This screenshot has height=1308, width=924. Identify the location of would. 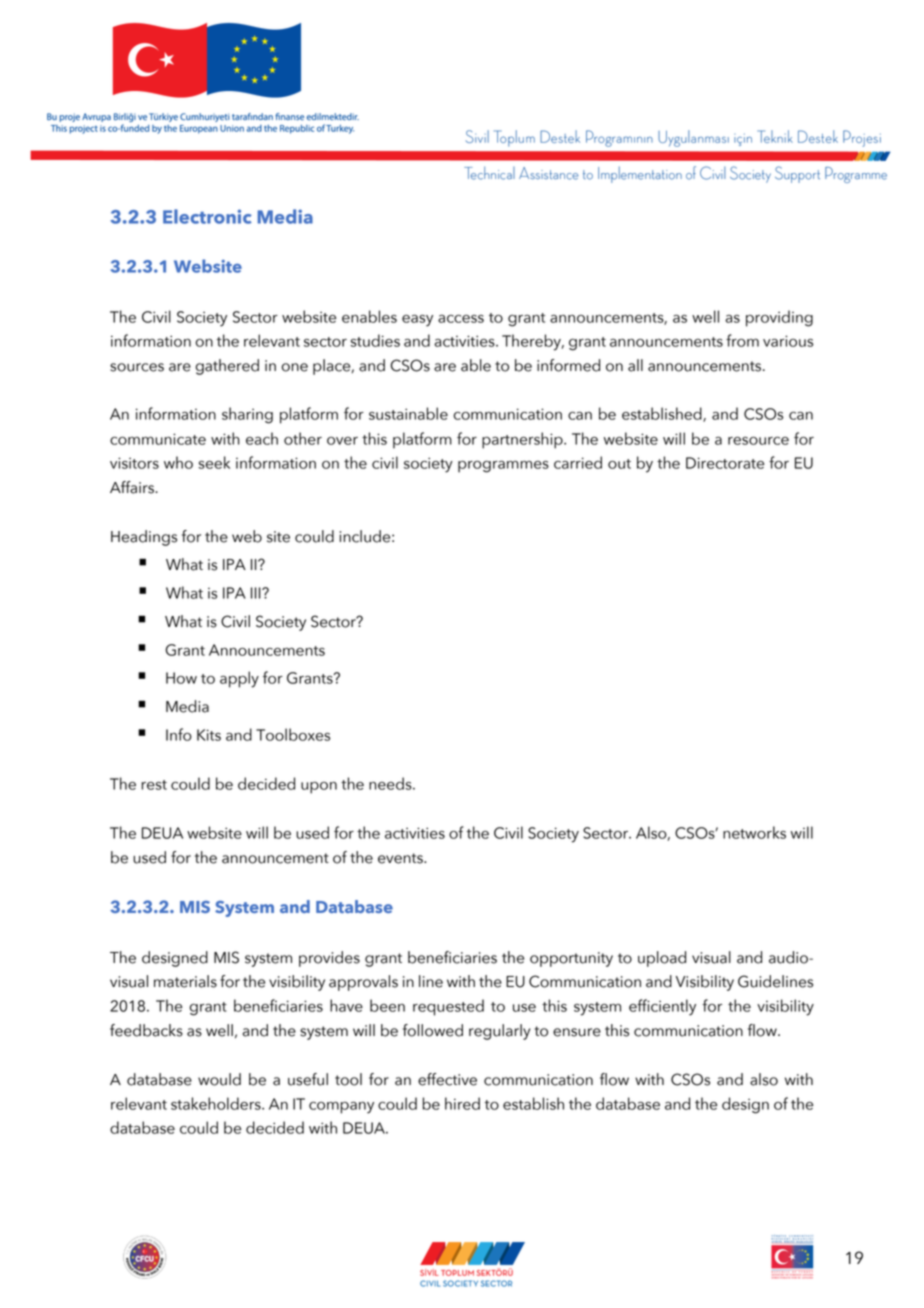
(219, 1079).
